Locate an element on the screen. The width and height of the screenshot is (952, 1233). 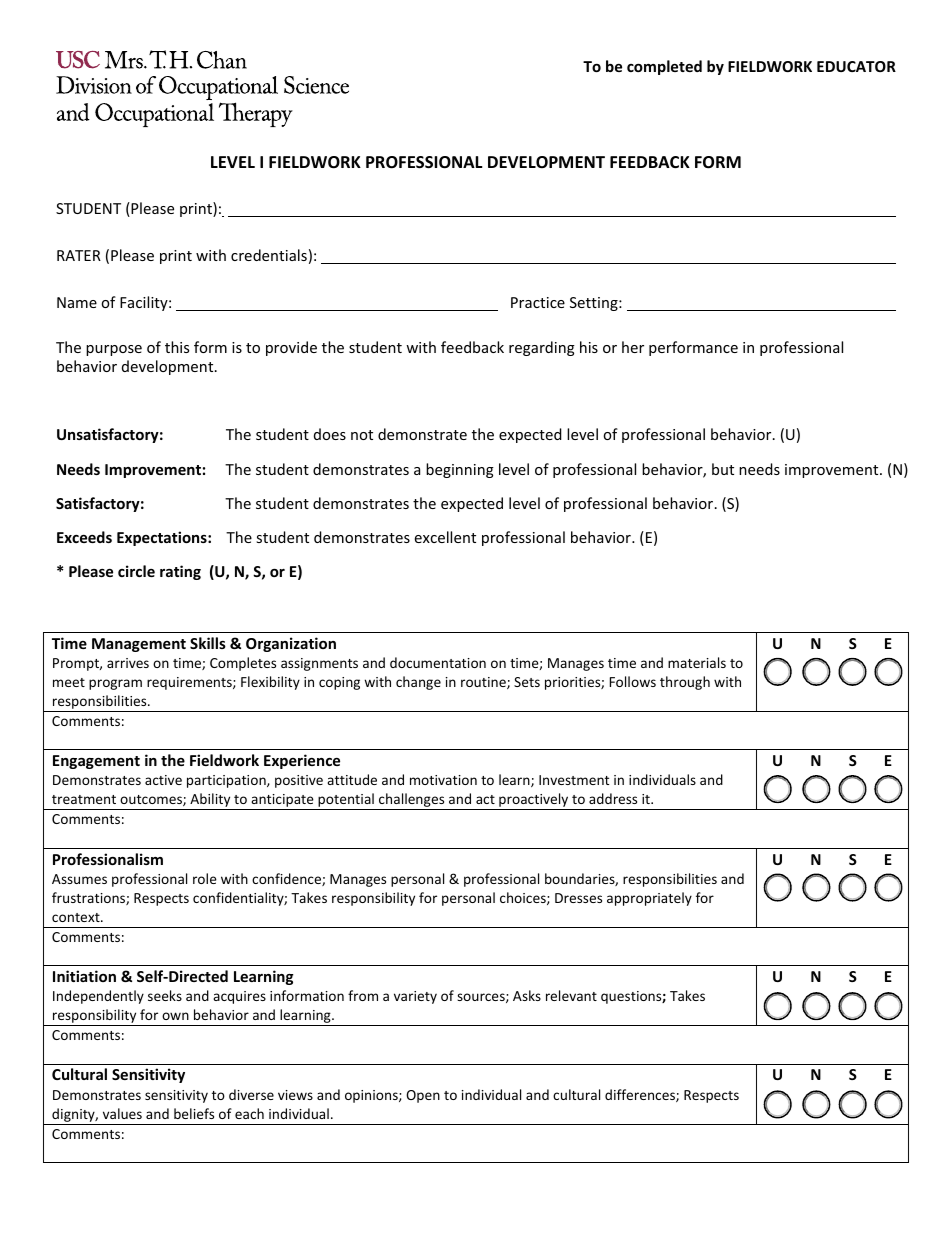
rating is located at coordinates (180, 572).
